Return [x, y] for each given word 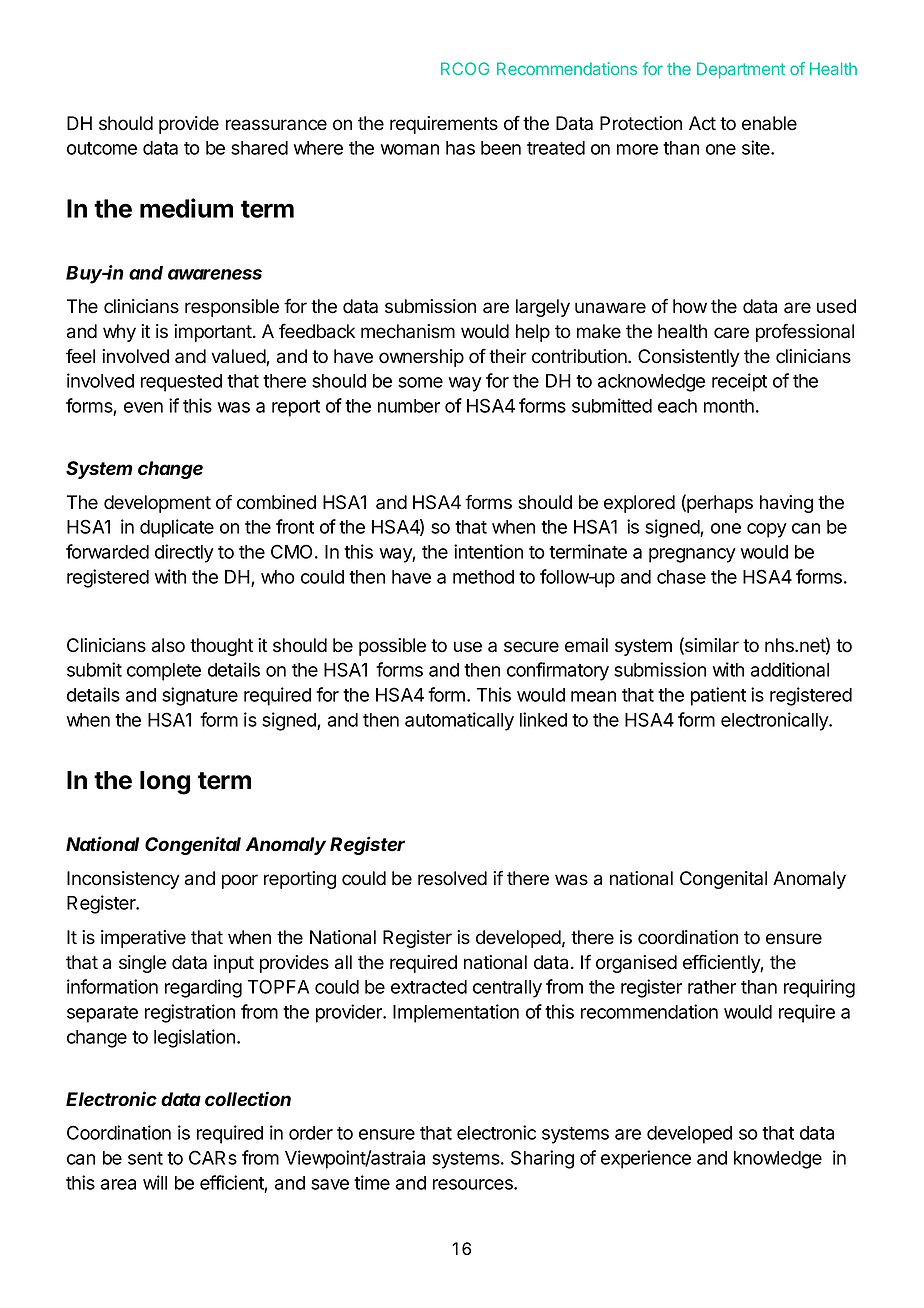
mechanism [408, 331]
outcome [102, 148]
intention [488, 551]
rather [712, 987]
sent [145, 1158]
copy [767, 530]
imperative [143, 939]
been [501, 148]
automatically [459, 721]
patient [718, 696]
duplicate [177, 528]
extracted [429, 987]
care [731, 333]
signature [200, 696]
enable [769, 123]
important [214, 333]
